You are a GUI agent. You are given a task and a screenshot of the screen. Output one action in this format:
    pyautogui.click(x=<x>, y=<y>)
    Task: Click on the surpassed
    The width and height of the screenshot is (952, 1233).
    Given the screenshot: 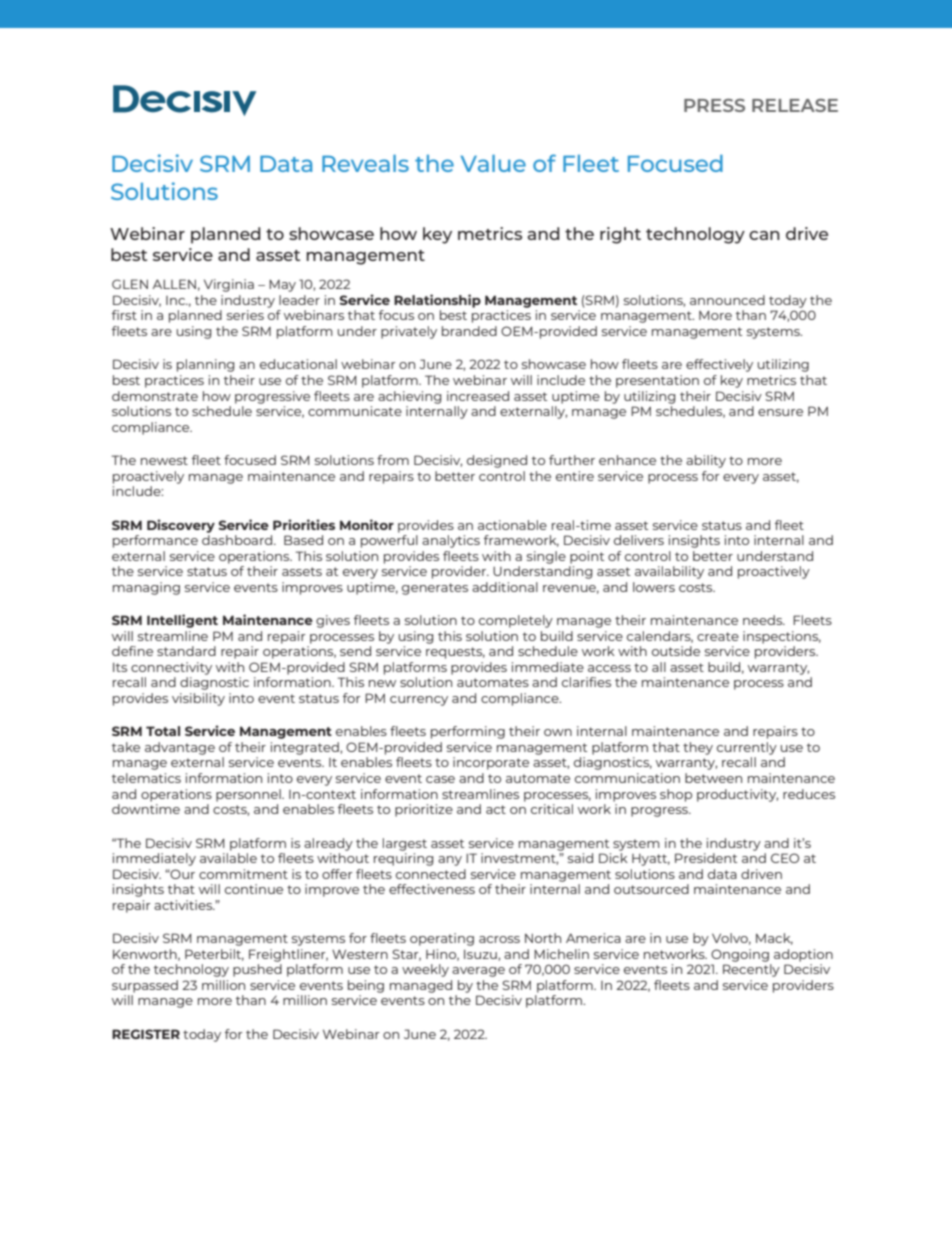 What is the action you would take?
    pyautogui.click(x=145, y=986)
